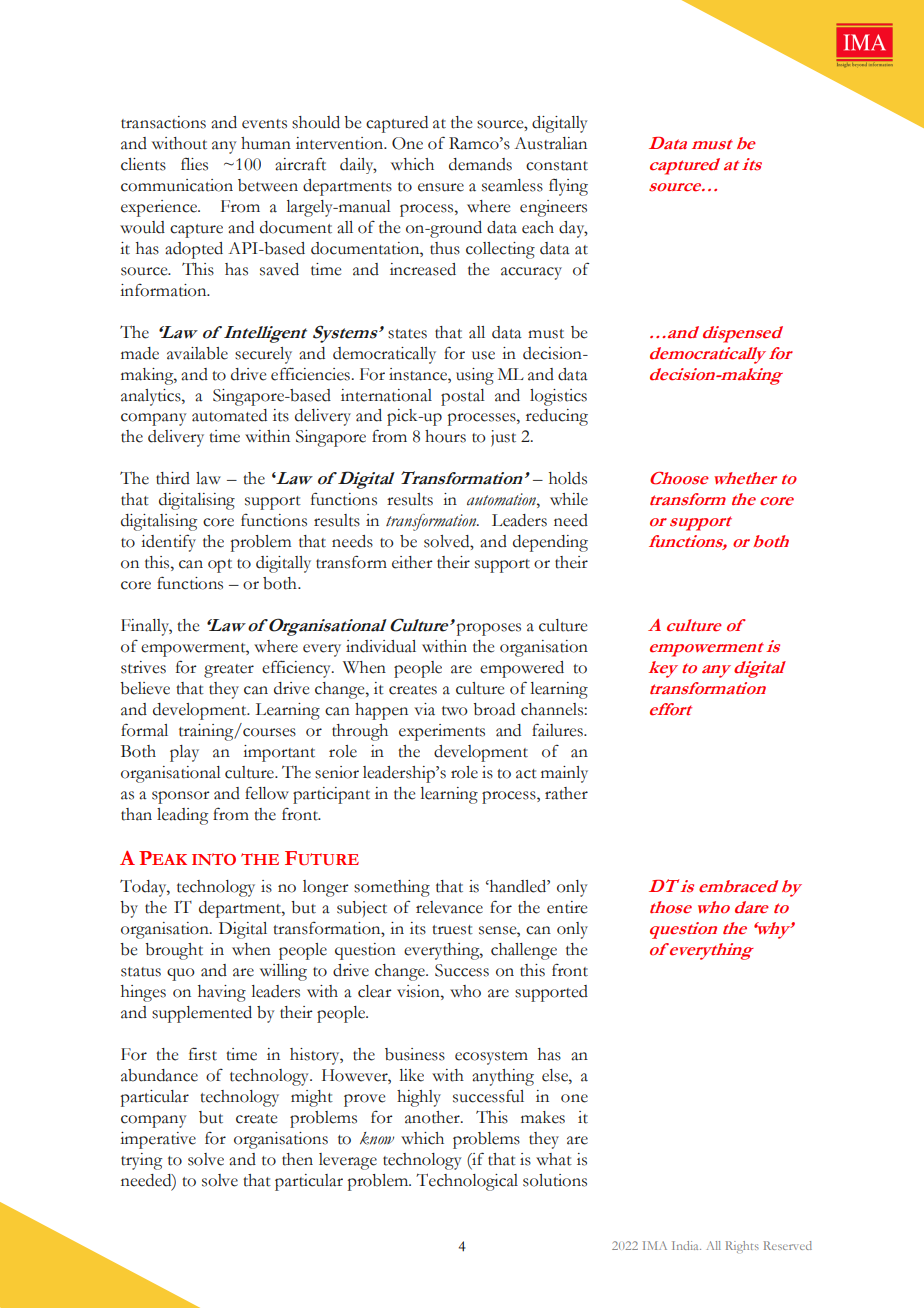 The width and height of the screenshot is (924, 1308). Describe the element at coordinates (480, 164) in the screenshot. I see `demands` at that location.
